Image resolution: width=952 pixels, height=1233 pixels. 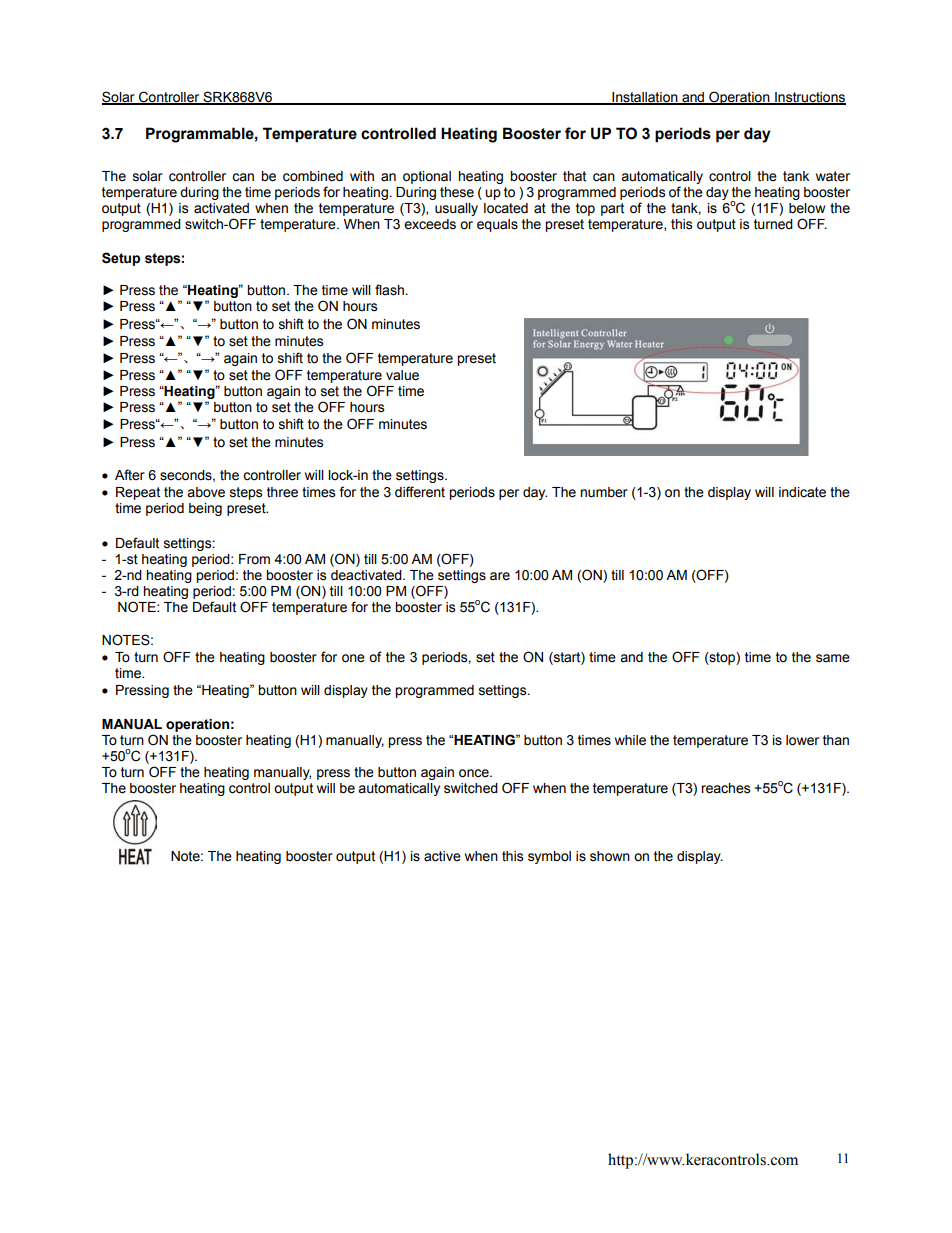 I want to click on symbol, so click(x=549, y=857).
